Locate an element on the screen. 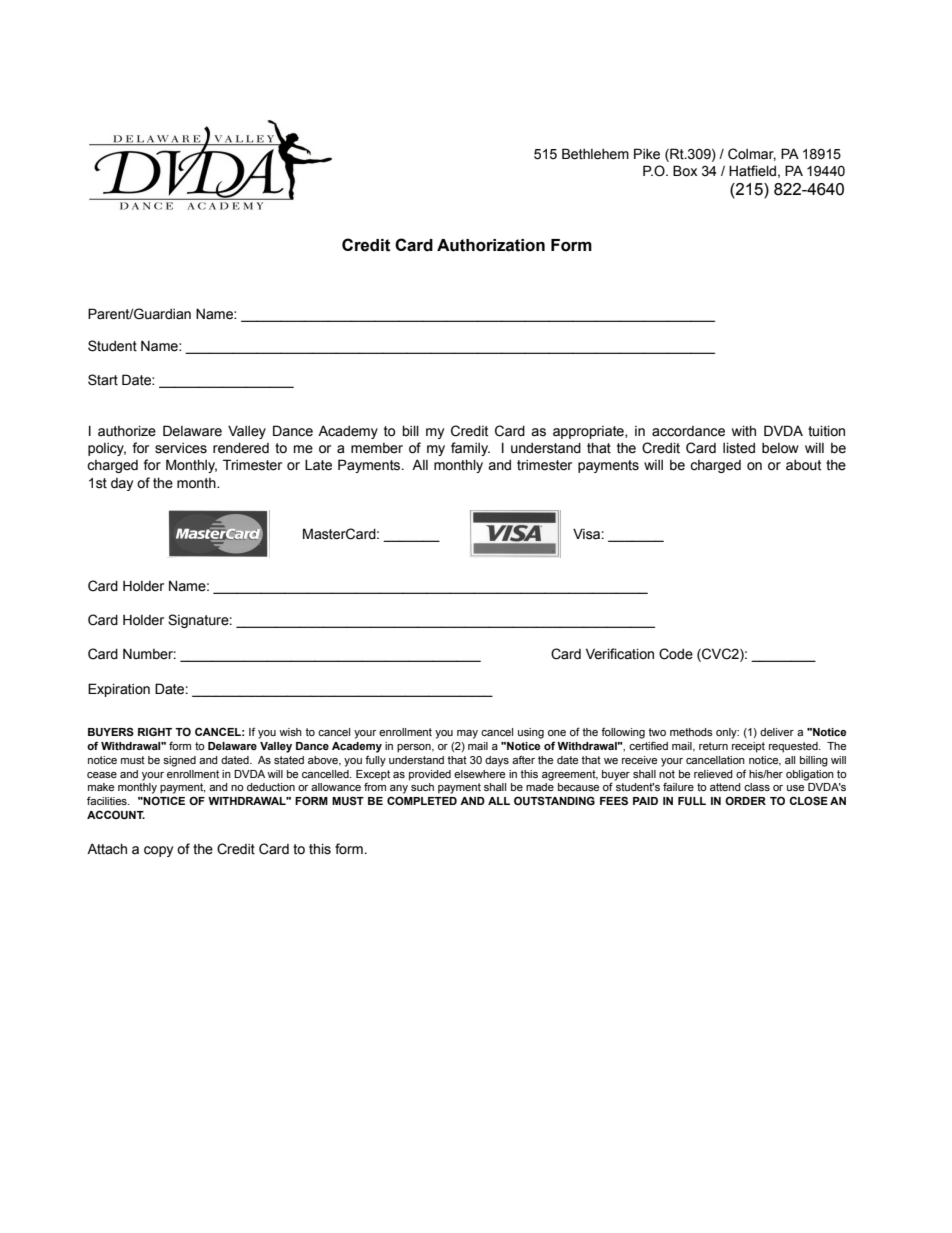 The width and height of the screenshot is (952, 1233). copy is located at coordinates (158, 851).
